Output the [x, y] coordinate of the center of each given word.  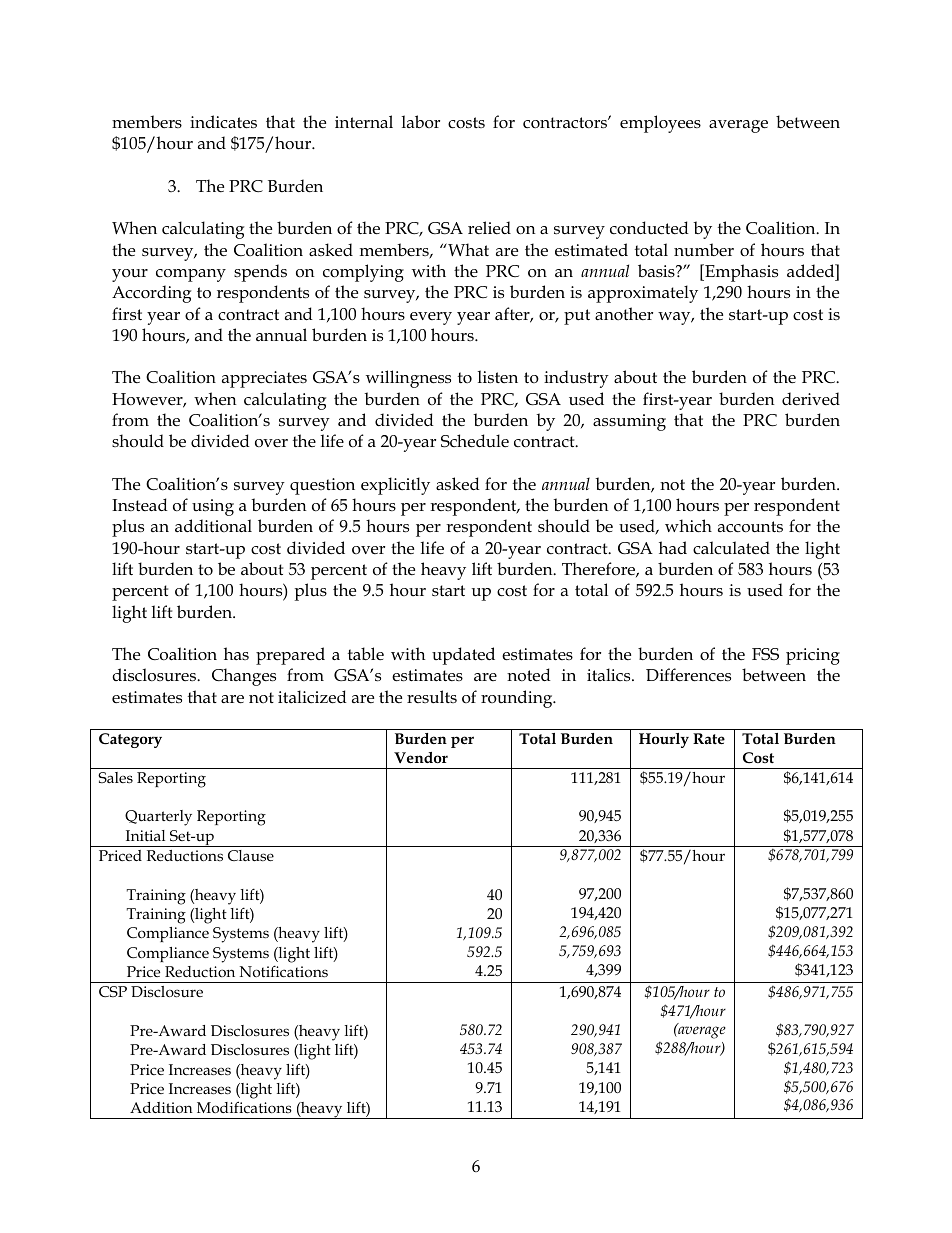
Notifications [284, 971]
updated [463, 656]
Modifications [244, 1107]
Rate [709, 738]
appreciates [264, 379]
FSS [765, 654]
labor [421, 121]
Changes [244, 677]
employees [660, 124]
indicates [223, 122]
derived [811, 399]
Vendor [421, 758]
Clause [251, 856]
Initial [145, 835]
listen [498, 376]
